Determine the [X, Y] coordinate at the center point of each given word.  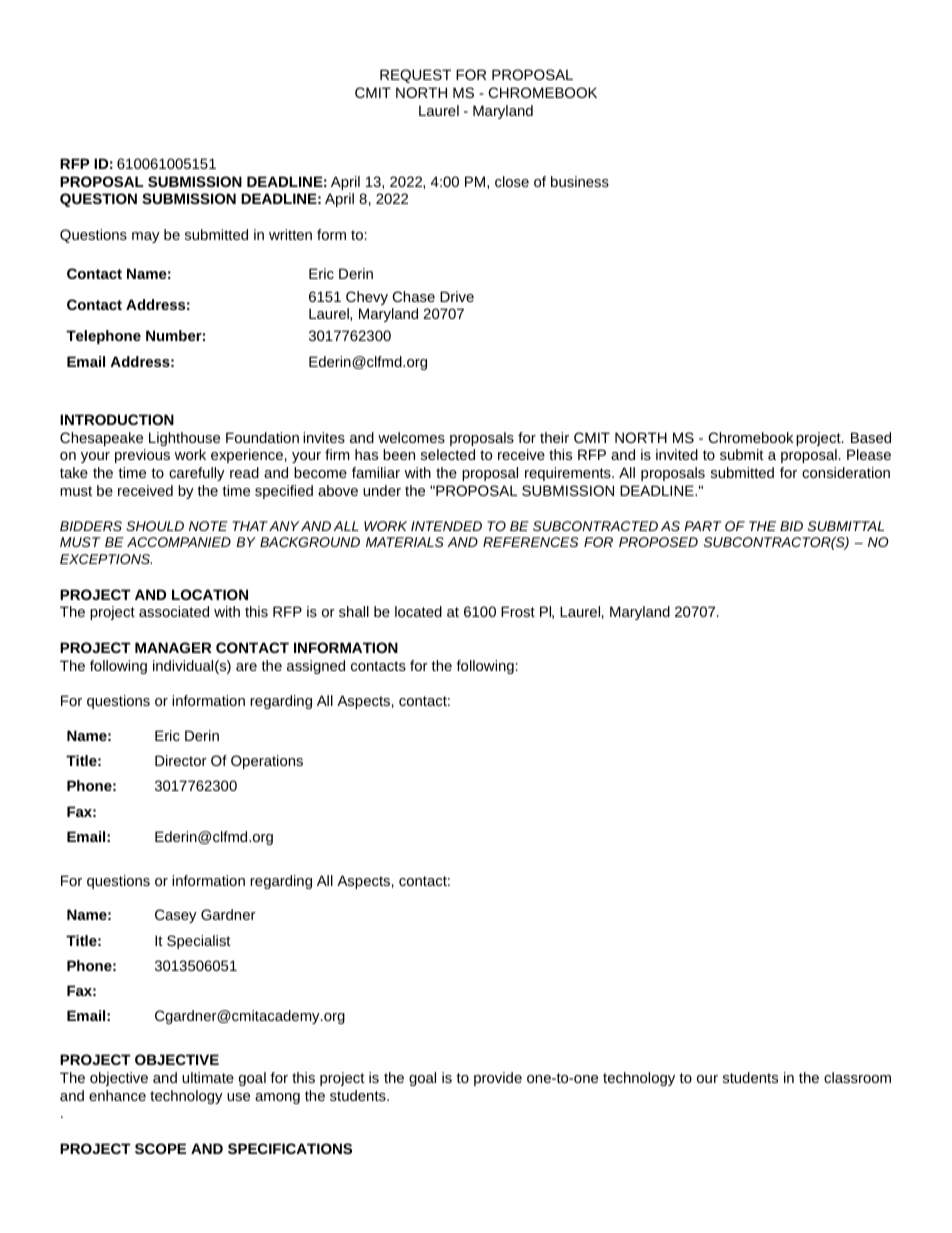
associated [174, 611]
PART [703, 526]
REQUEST [415, 76]
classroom [857, 1077]
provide [498, 1079]
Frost [518, 611]
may [146, 237]
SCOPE [160, 1148]
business [580, 181]
